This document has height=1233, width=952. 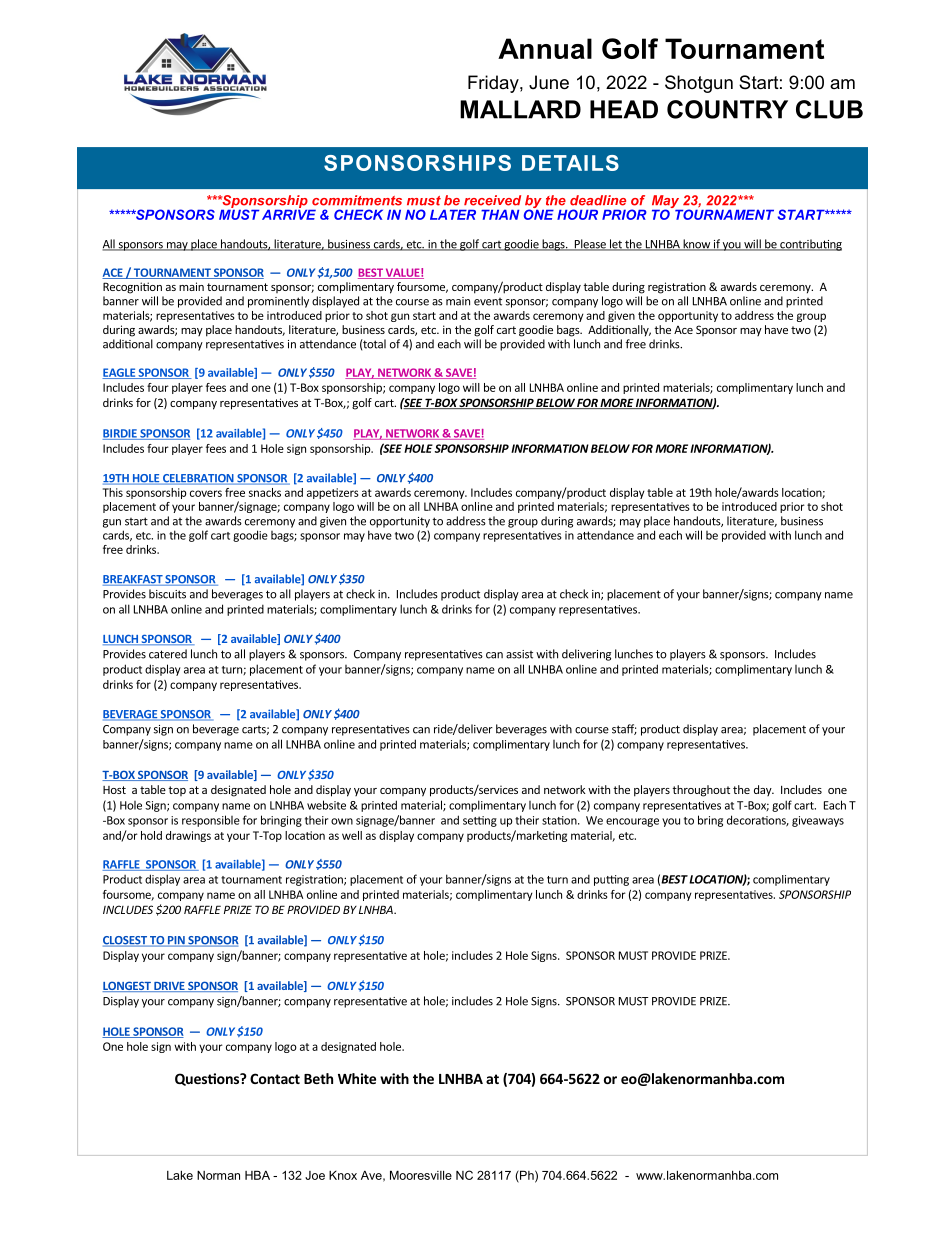 I want to click on ARRIVE, so click(x=289, y=213).
